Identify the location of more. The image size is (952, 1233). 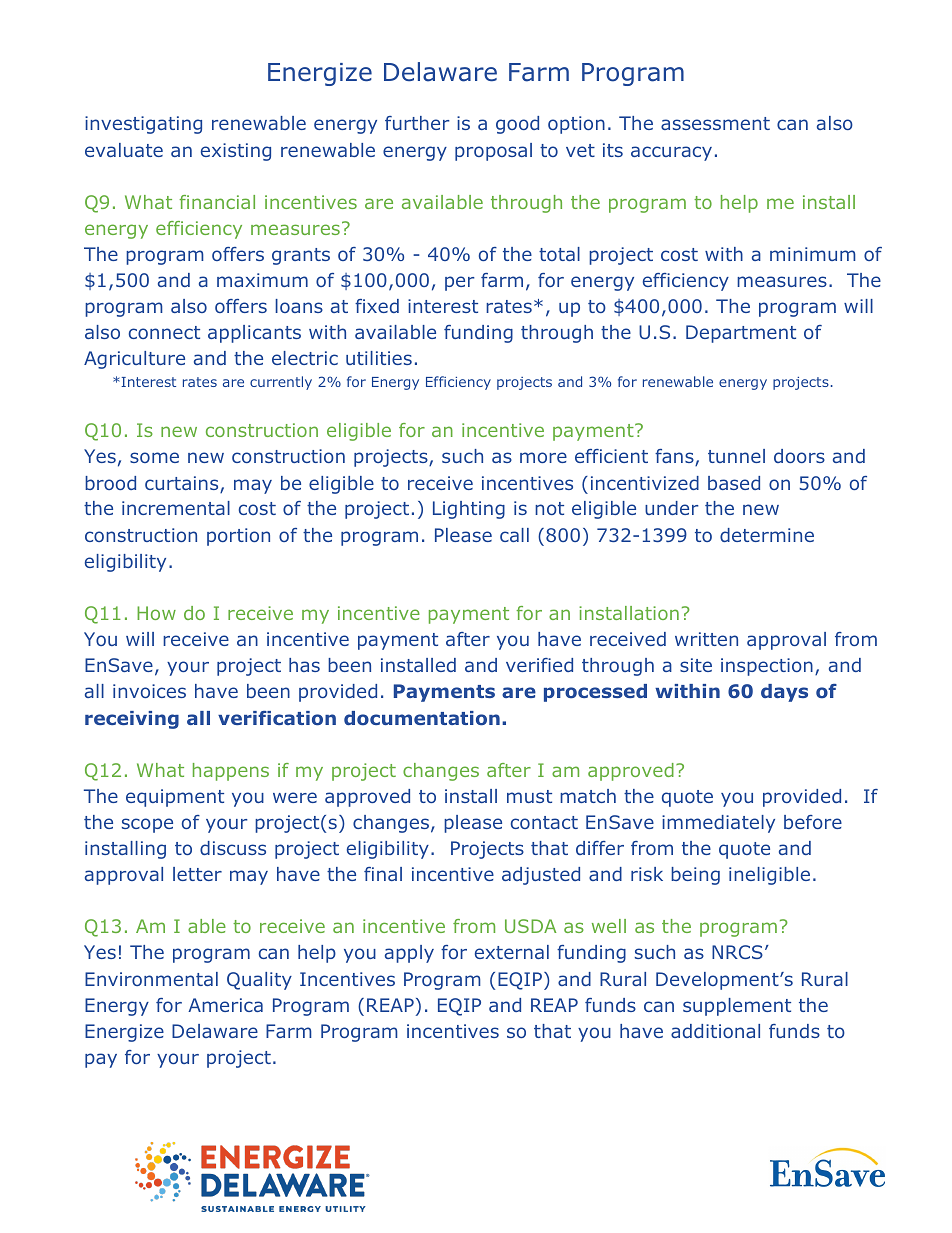
(543, 457).
